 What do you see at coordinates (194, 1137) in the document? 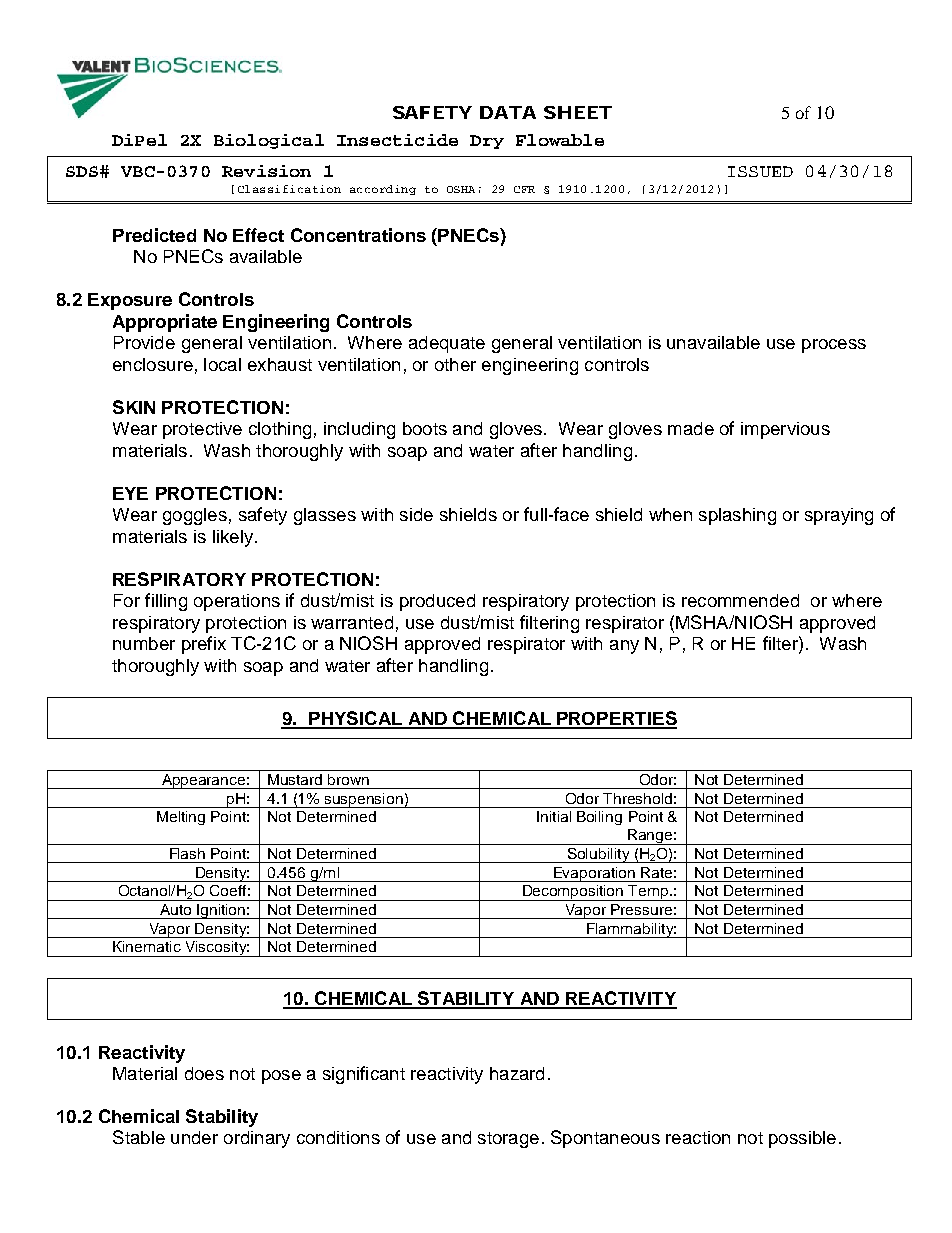
I see `under` at bounding box center [194, 1137].
